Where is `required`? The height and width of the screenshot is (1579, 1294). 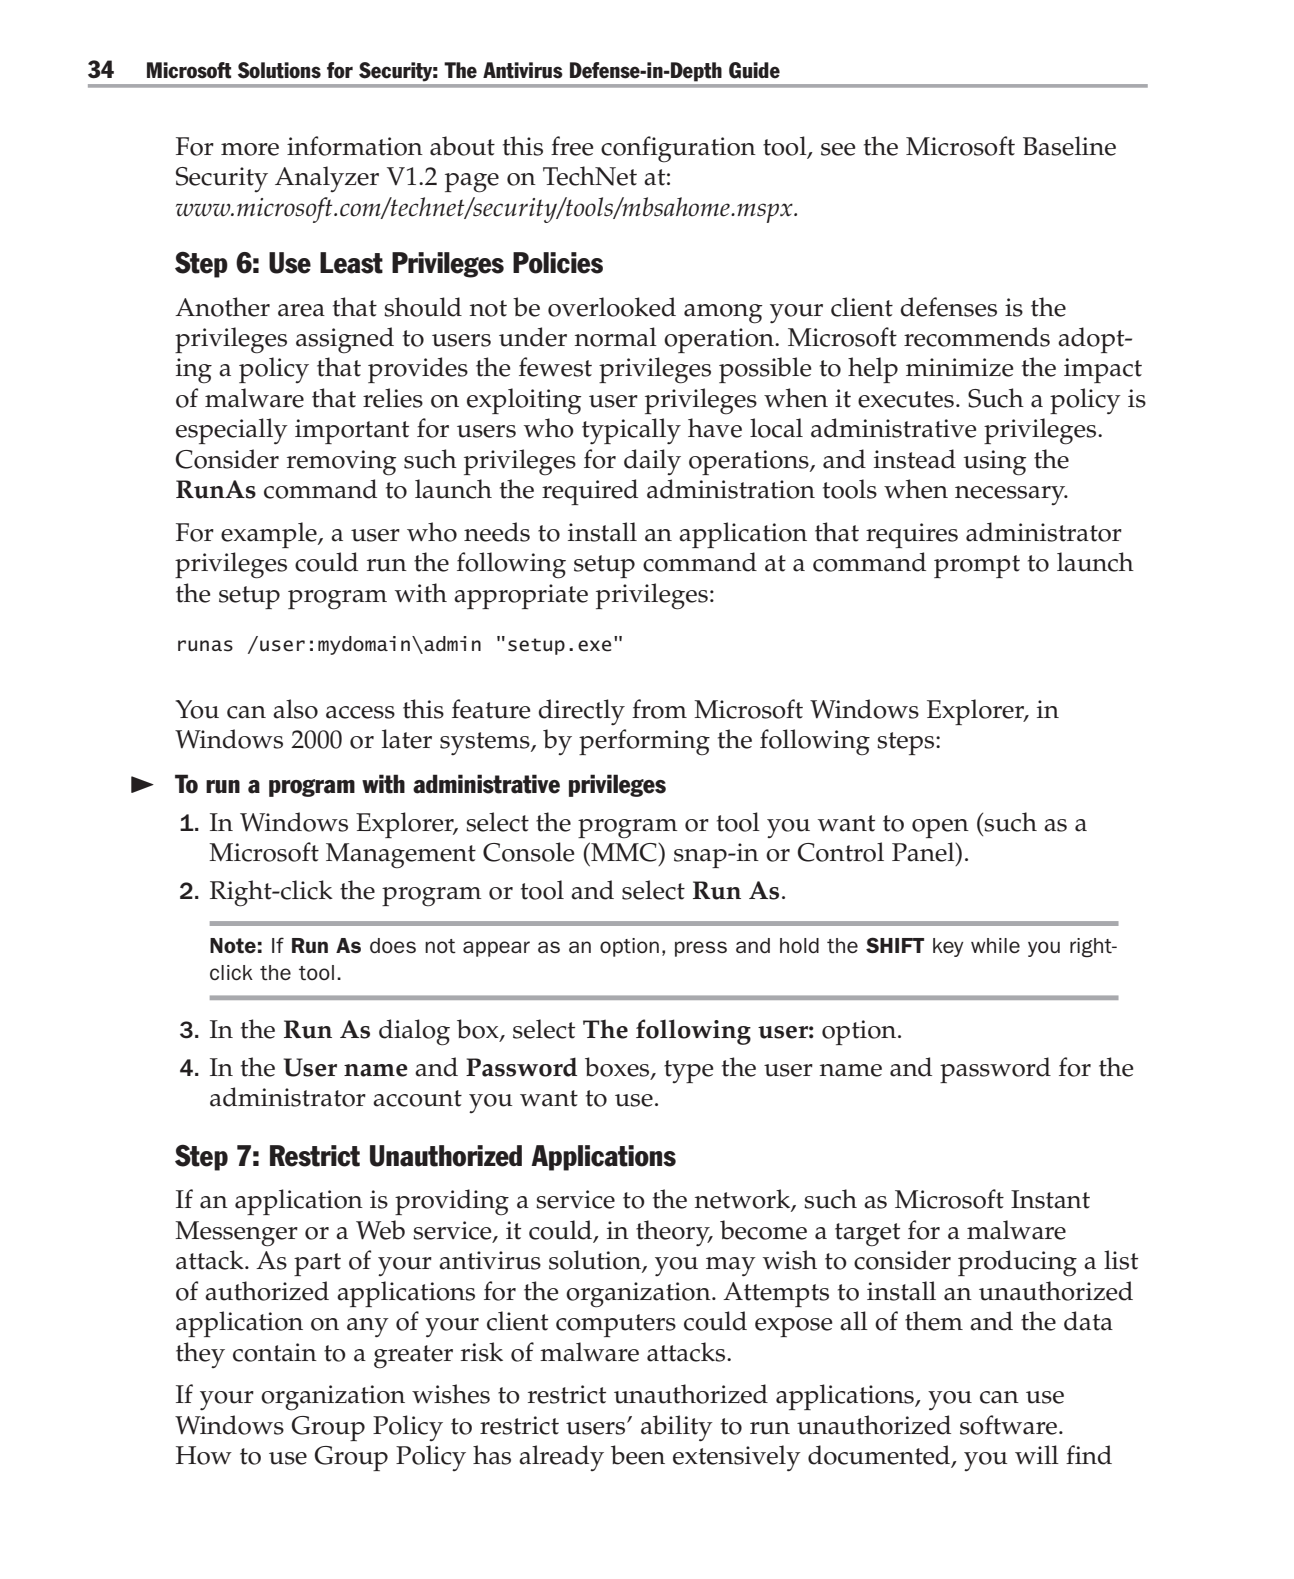
required is located at coordinates (590, 492).
